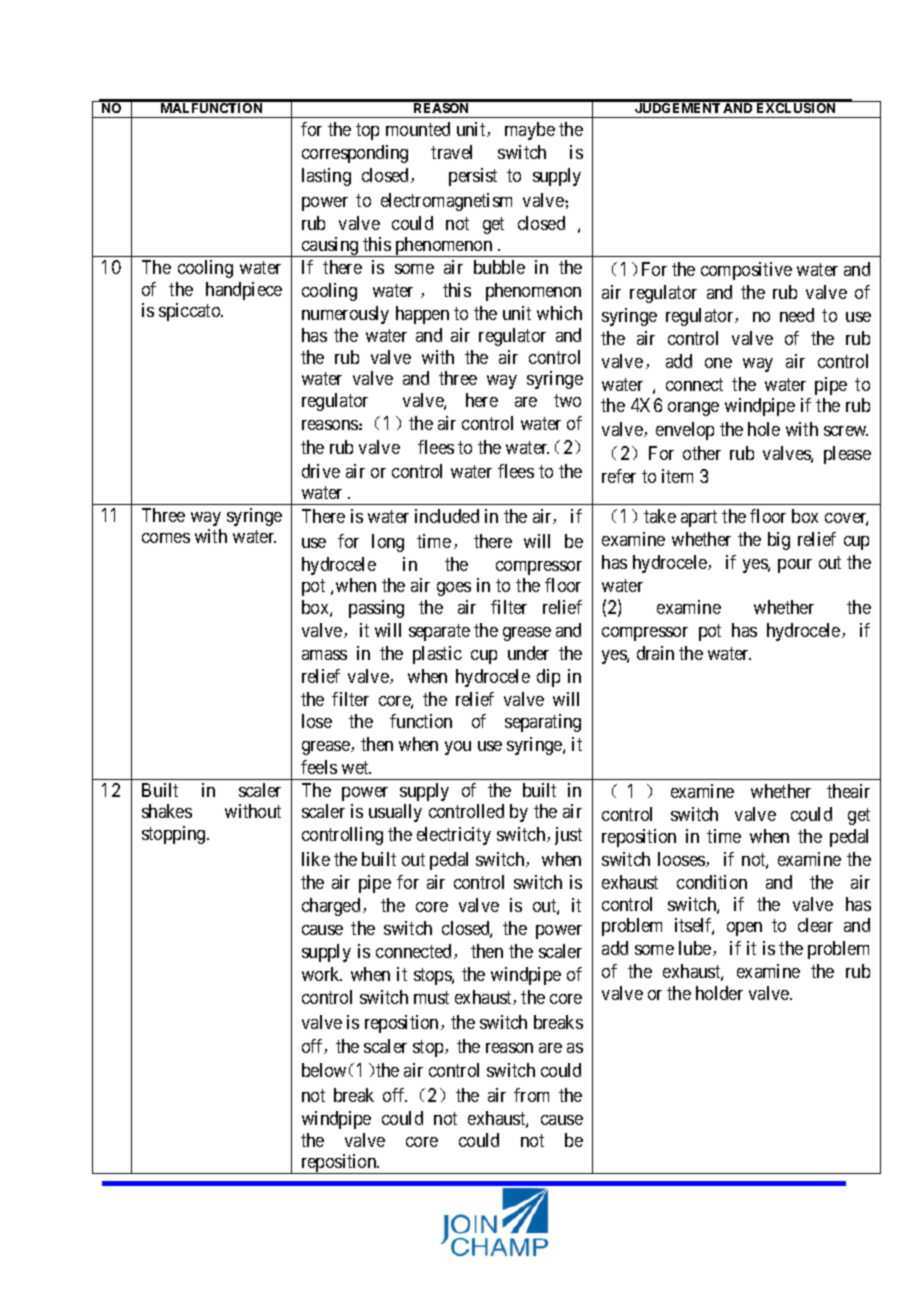 The width and height of the screenshot is (924, 1307). Describe the element at coordinates (797, 315) in the screenshot. I see `need` at that location.
